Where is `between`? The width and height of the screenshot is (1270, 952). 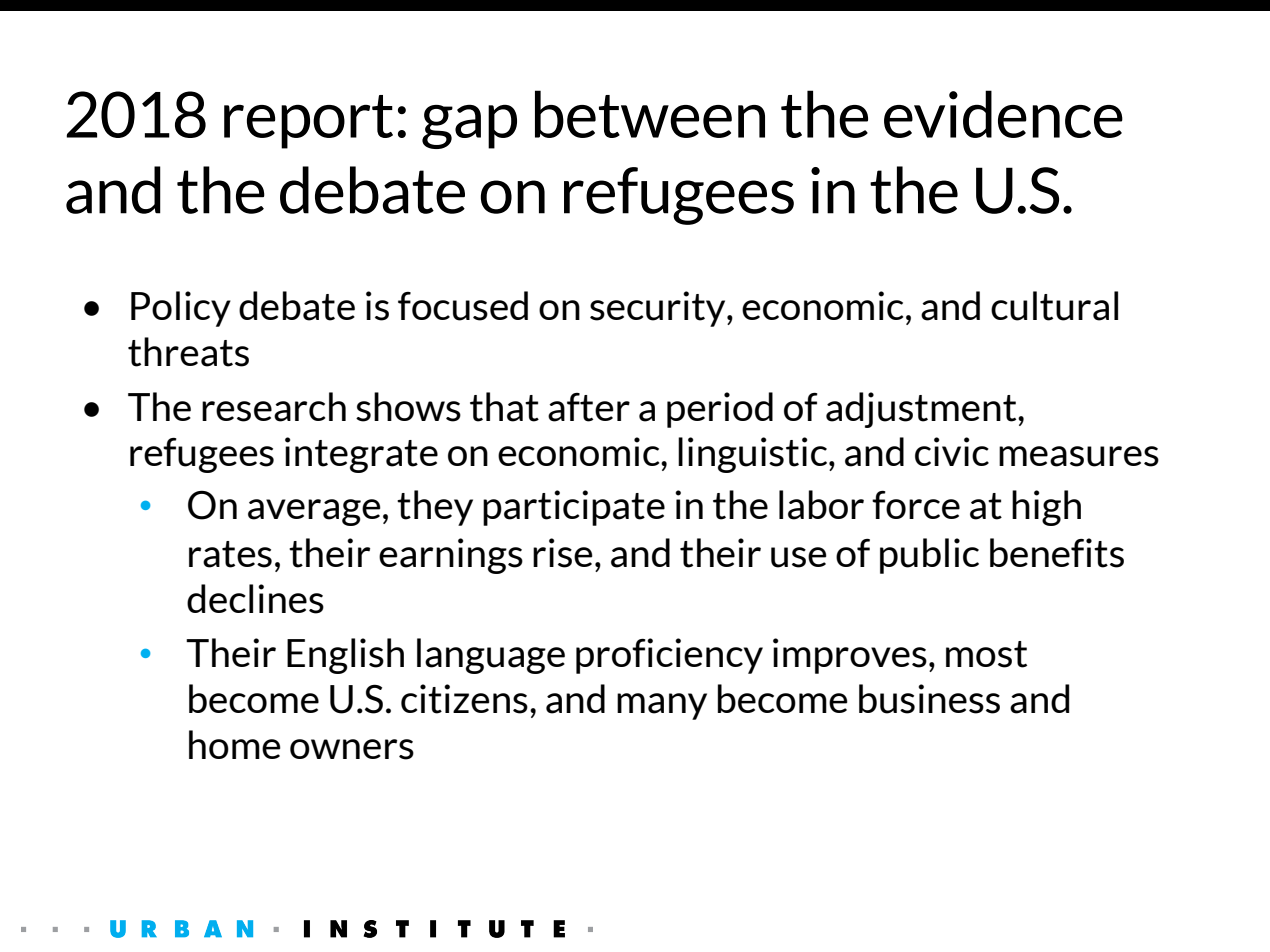
between is located at coordinates (650, 114).
